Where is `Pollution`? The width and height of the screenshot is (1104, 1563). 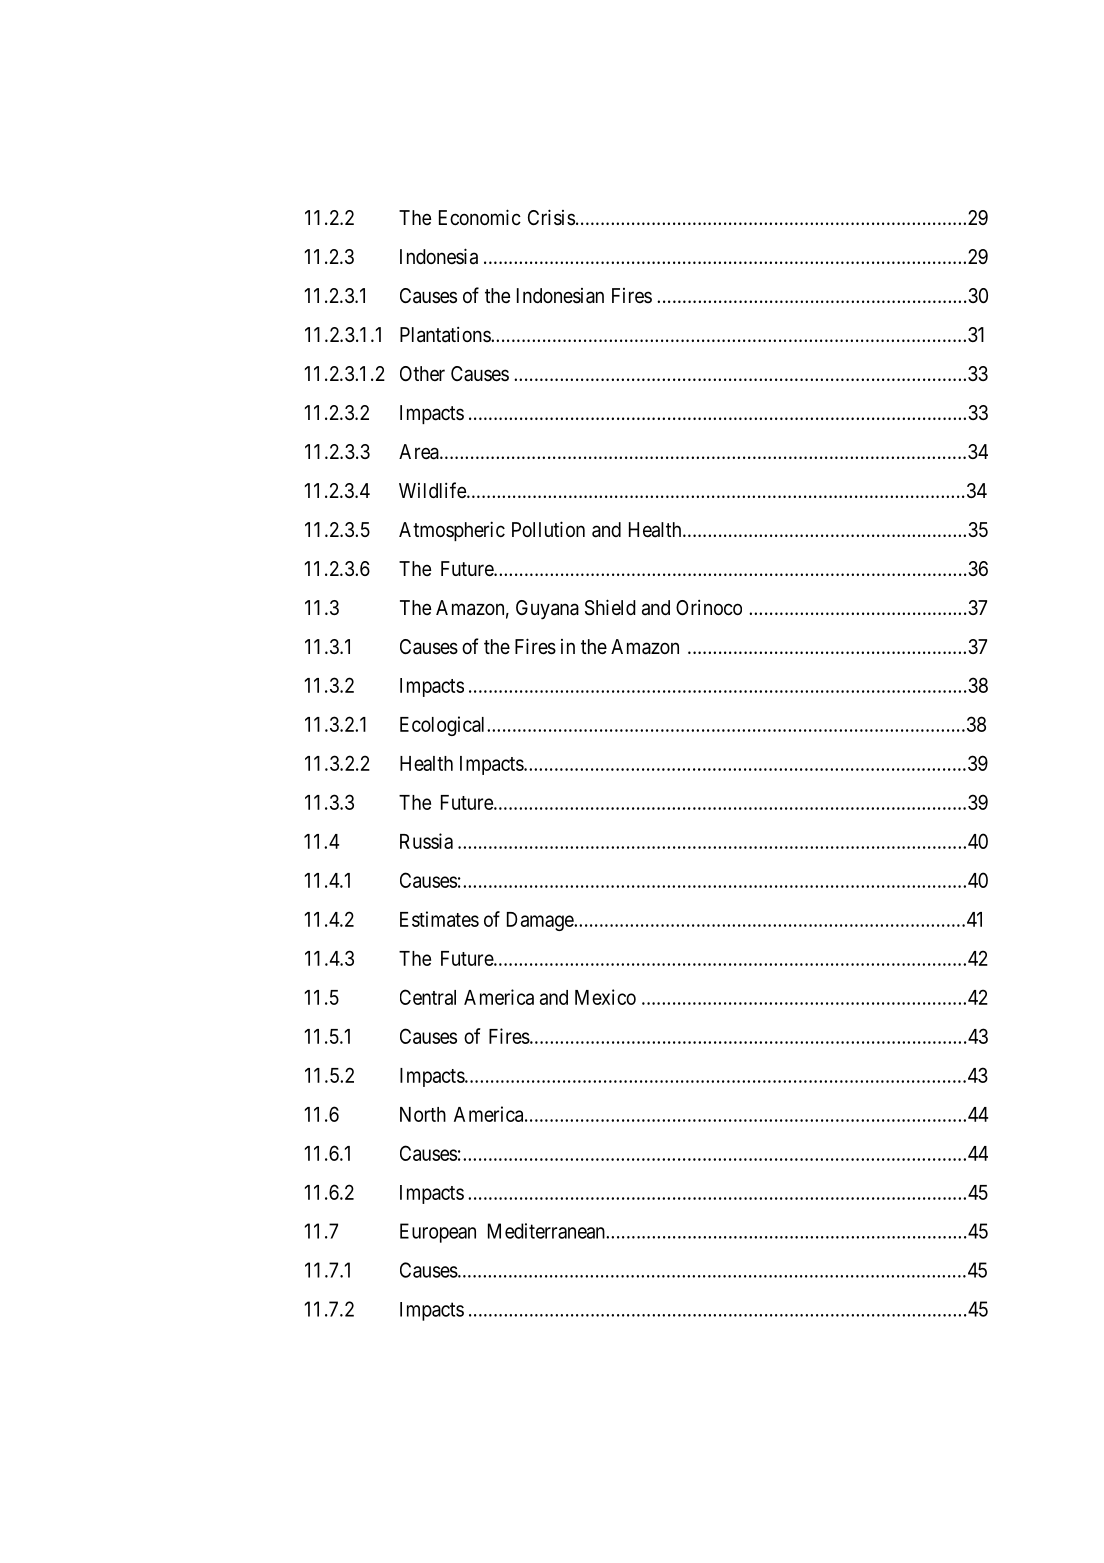 Pollution is located at coordinates (548, 529).
